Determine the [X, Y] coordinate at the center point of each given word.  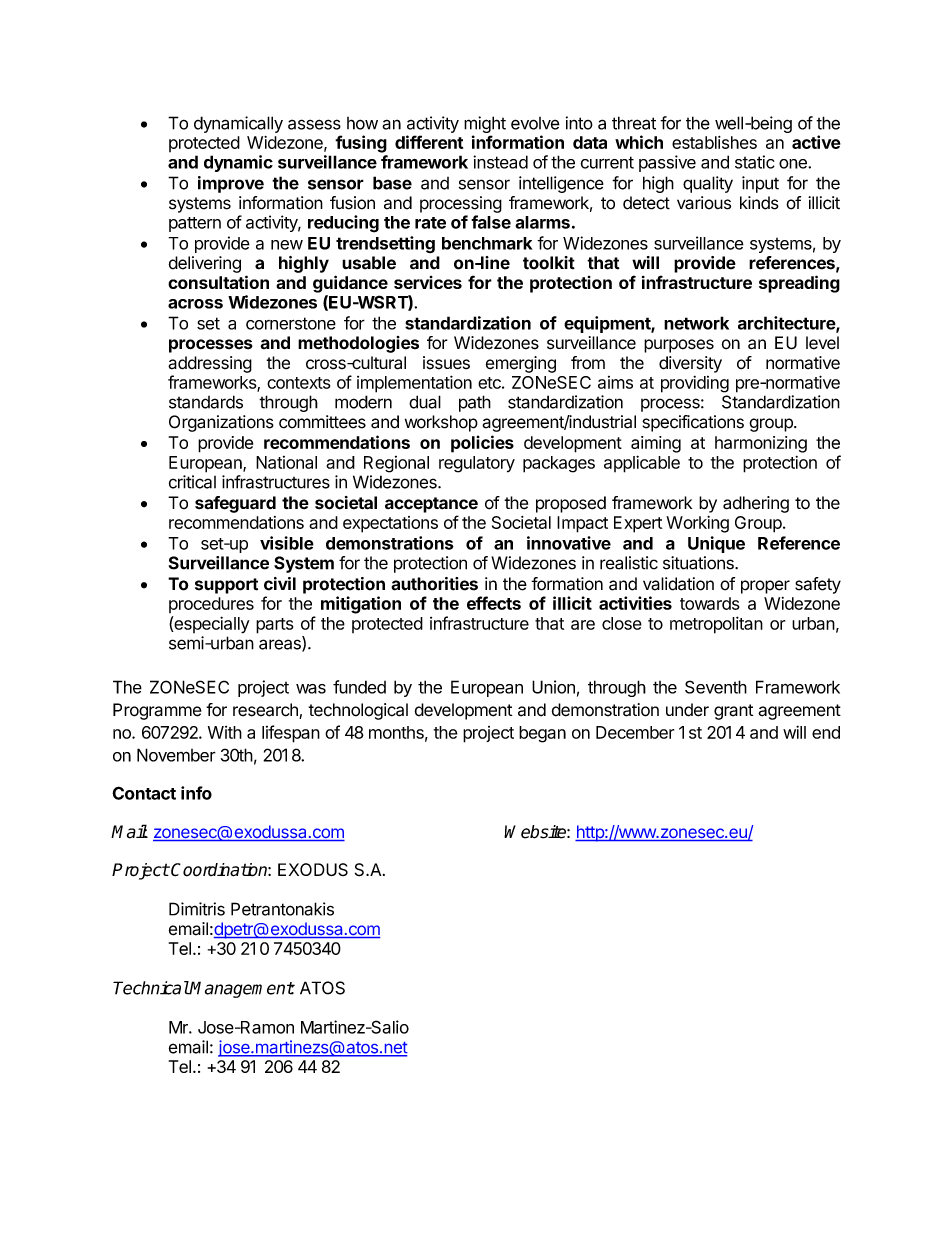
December [635, 732]
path [475, 403]
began [542, 734]
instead [500, 162]
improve [231, 184]
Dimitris [197, 909]
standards [206, 402]
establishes [714, 142]
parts [274, 626]
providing [695, 384]
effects [494, 603]
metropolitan [716, 625]
